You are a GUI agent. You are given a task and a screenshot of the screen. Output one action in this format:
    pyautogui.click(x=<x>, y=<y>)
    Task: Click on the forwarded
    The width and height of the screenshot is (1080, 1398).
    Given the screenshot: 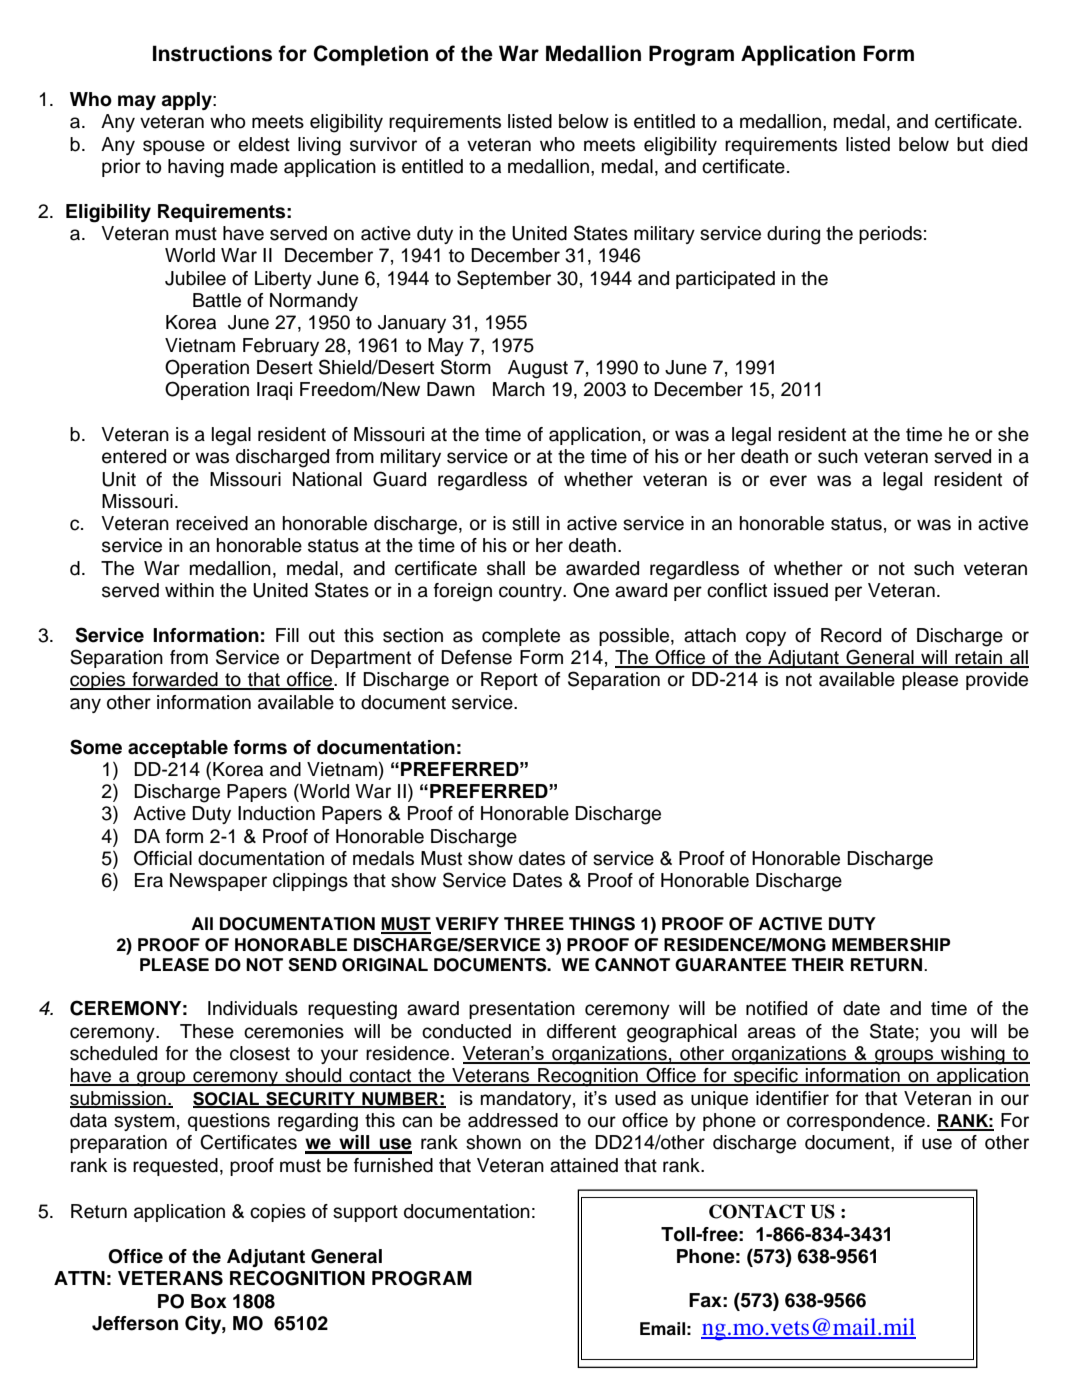 What is the action you would take?
    pyautogui.click(x=175, y=680)
